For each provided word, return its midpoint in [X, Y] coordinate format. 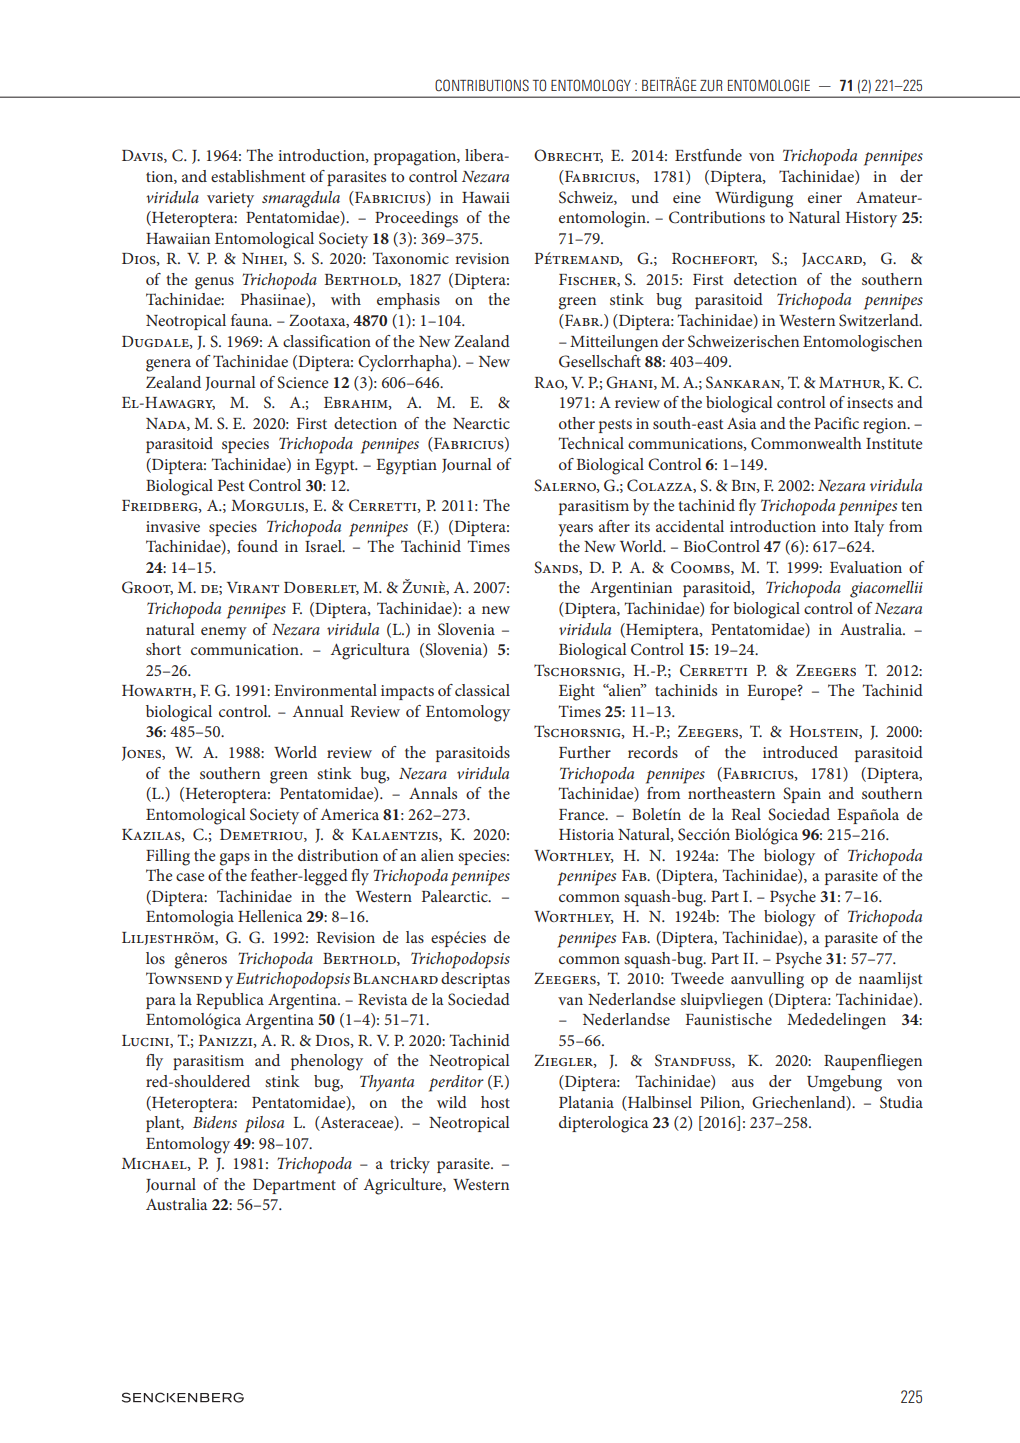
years [575, 530]
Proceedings [416, 219]
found [257, 546]
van [570, 1001]
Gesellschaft [600, 361]
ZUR [711, 85]
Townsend [184, 978]
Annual [318, 711]
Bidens [215, 1122]
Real [746, 814]
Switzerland [880, 320]
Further [585, 752]
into [835, 526]
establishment [258, 176]
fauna [251, 320]
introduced [800, 752]
